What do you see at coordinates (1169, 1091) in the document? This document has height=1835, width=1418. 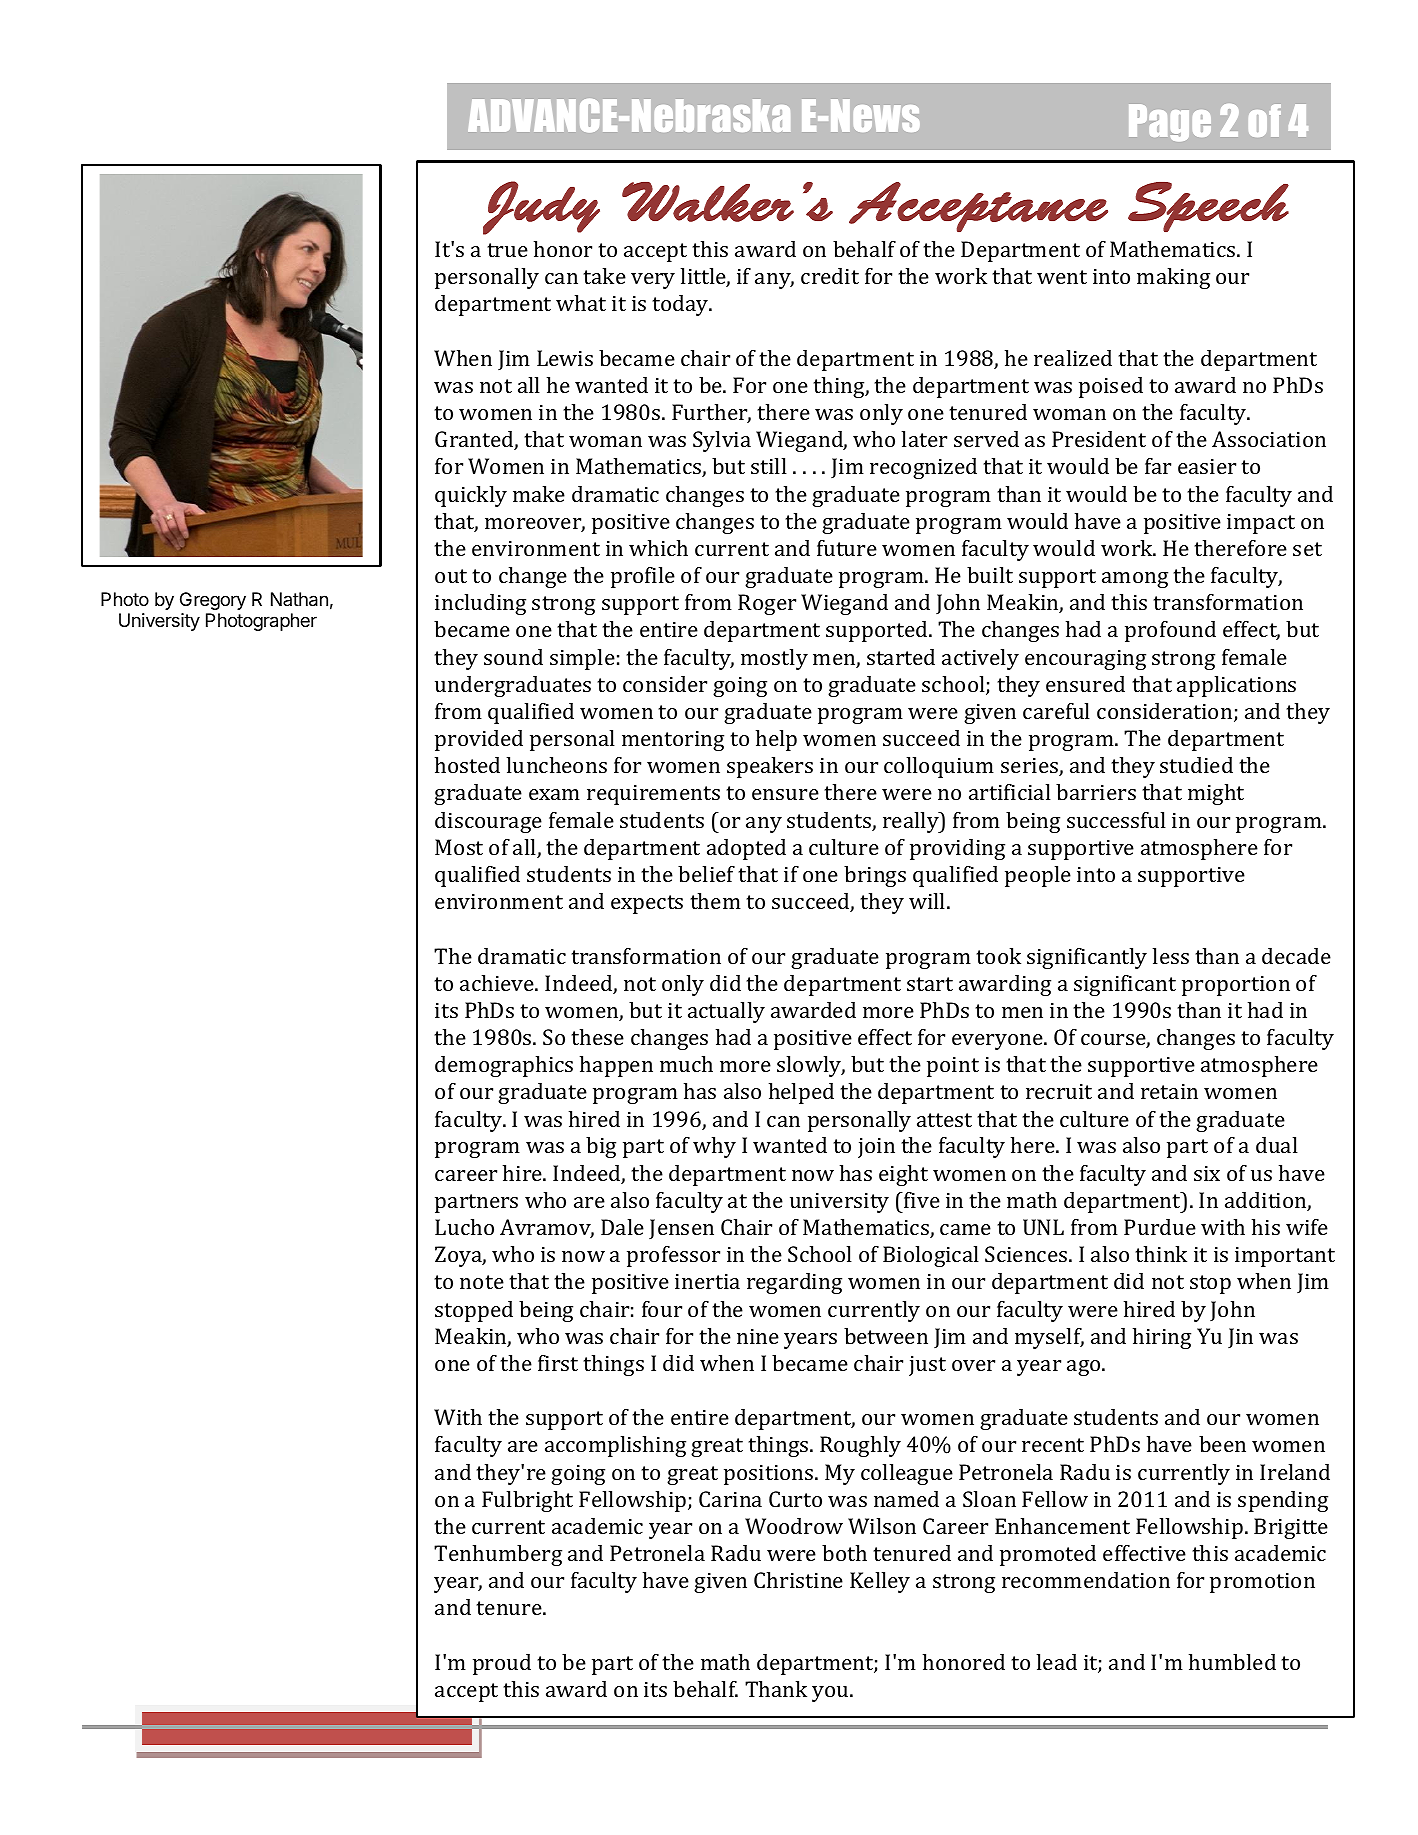 I see `retain` at bounding box center [1169, 1091].
